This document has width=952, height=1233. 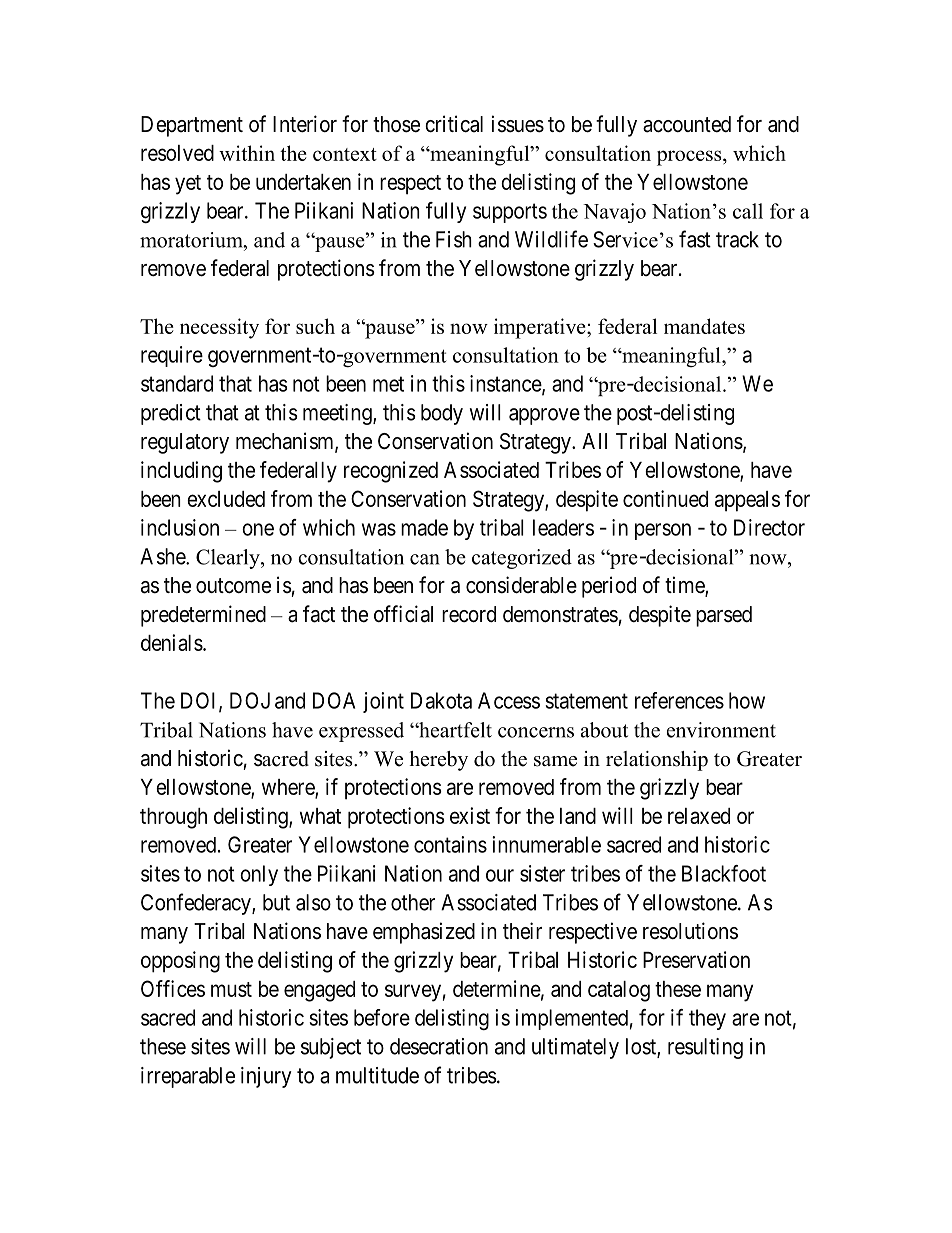 I want to click on injury, so click(x=266, y=1077).
